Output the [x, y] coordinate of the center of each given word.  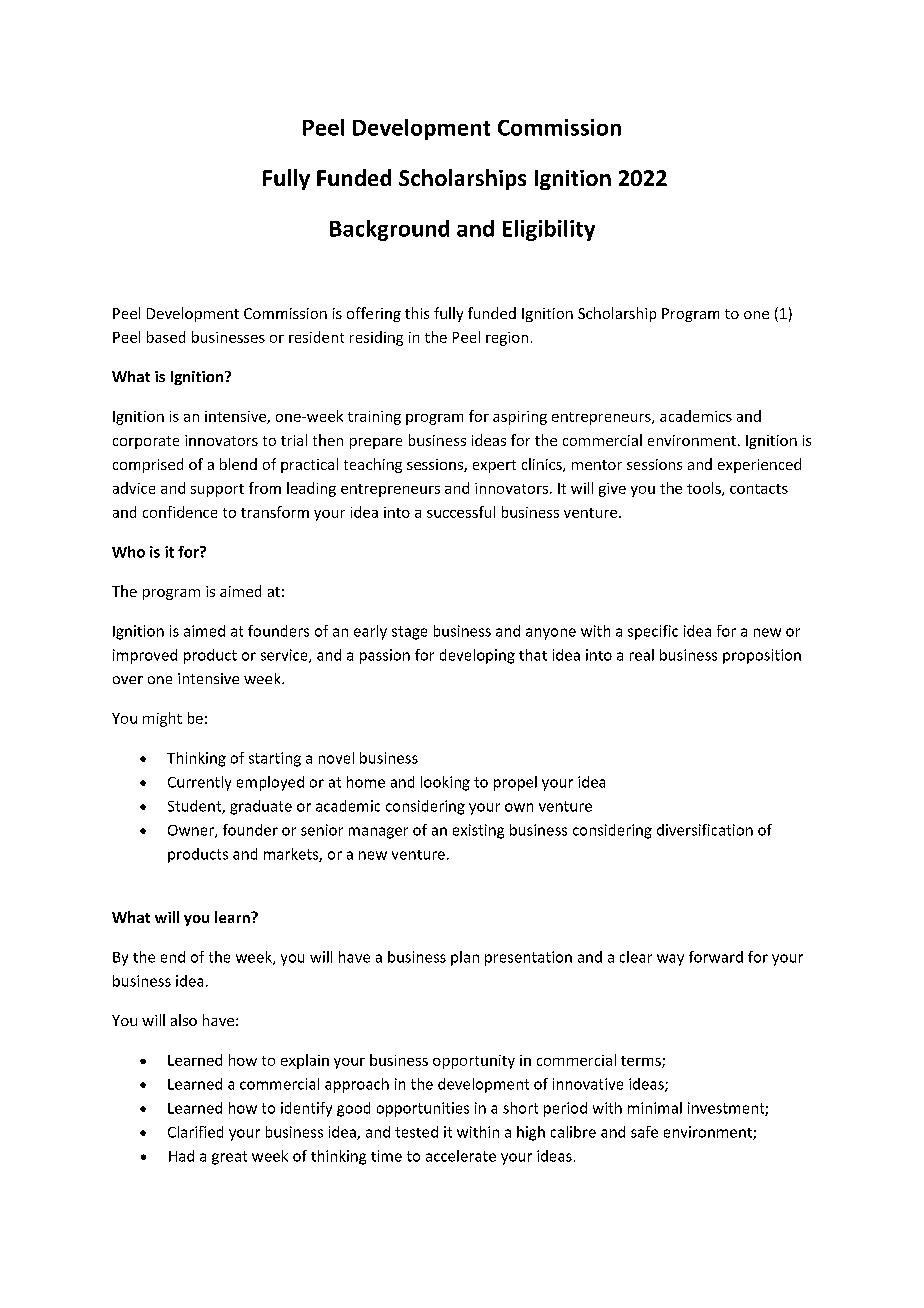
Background [389, 230]
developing [477, 656]
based [166, 337]
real [642, 655]
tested [416, 1132]
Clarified [195, 1132]
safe [644, 1132]
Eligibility [549, 230]
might [162, 719]
